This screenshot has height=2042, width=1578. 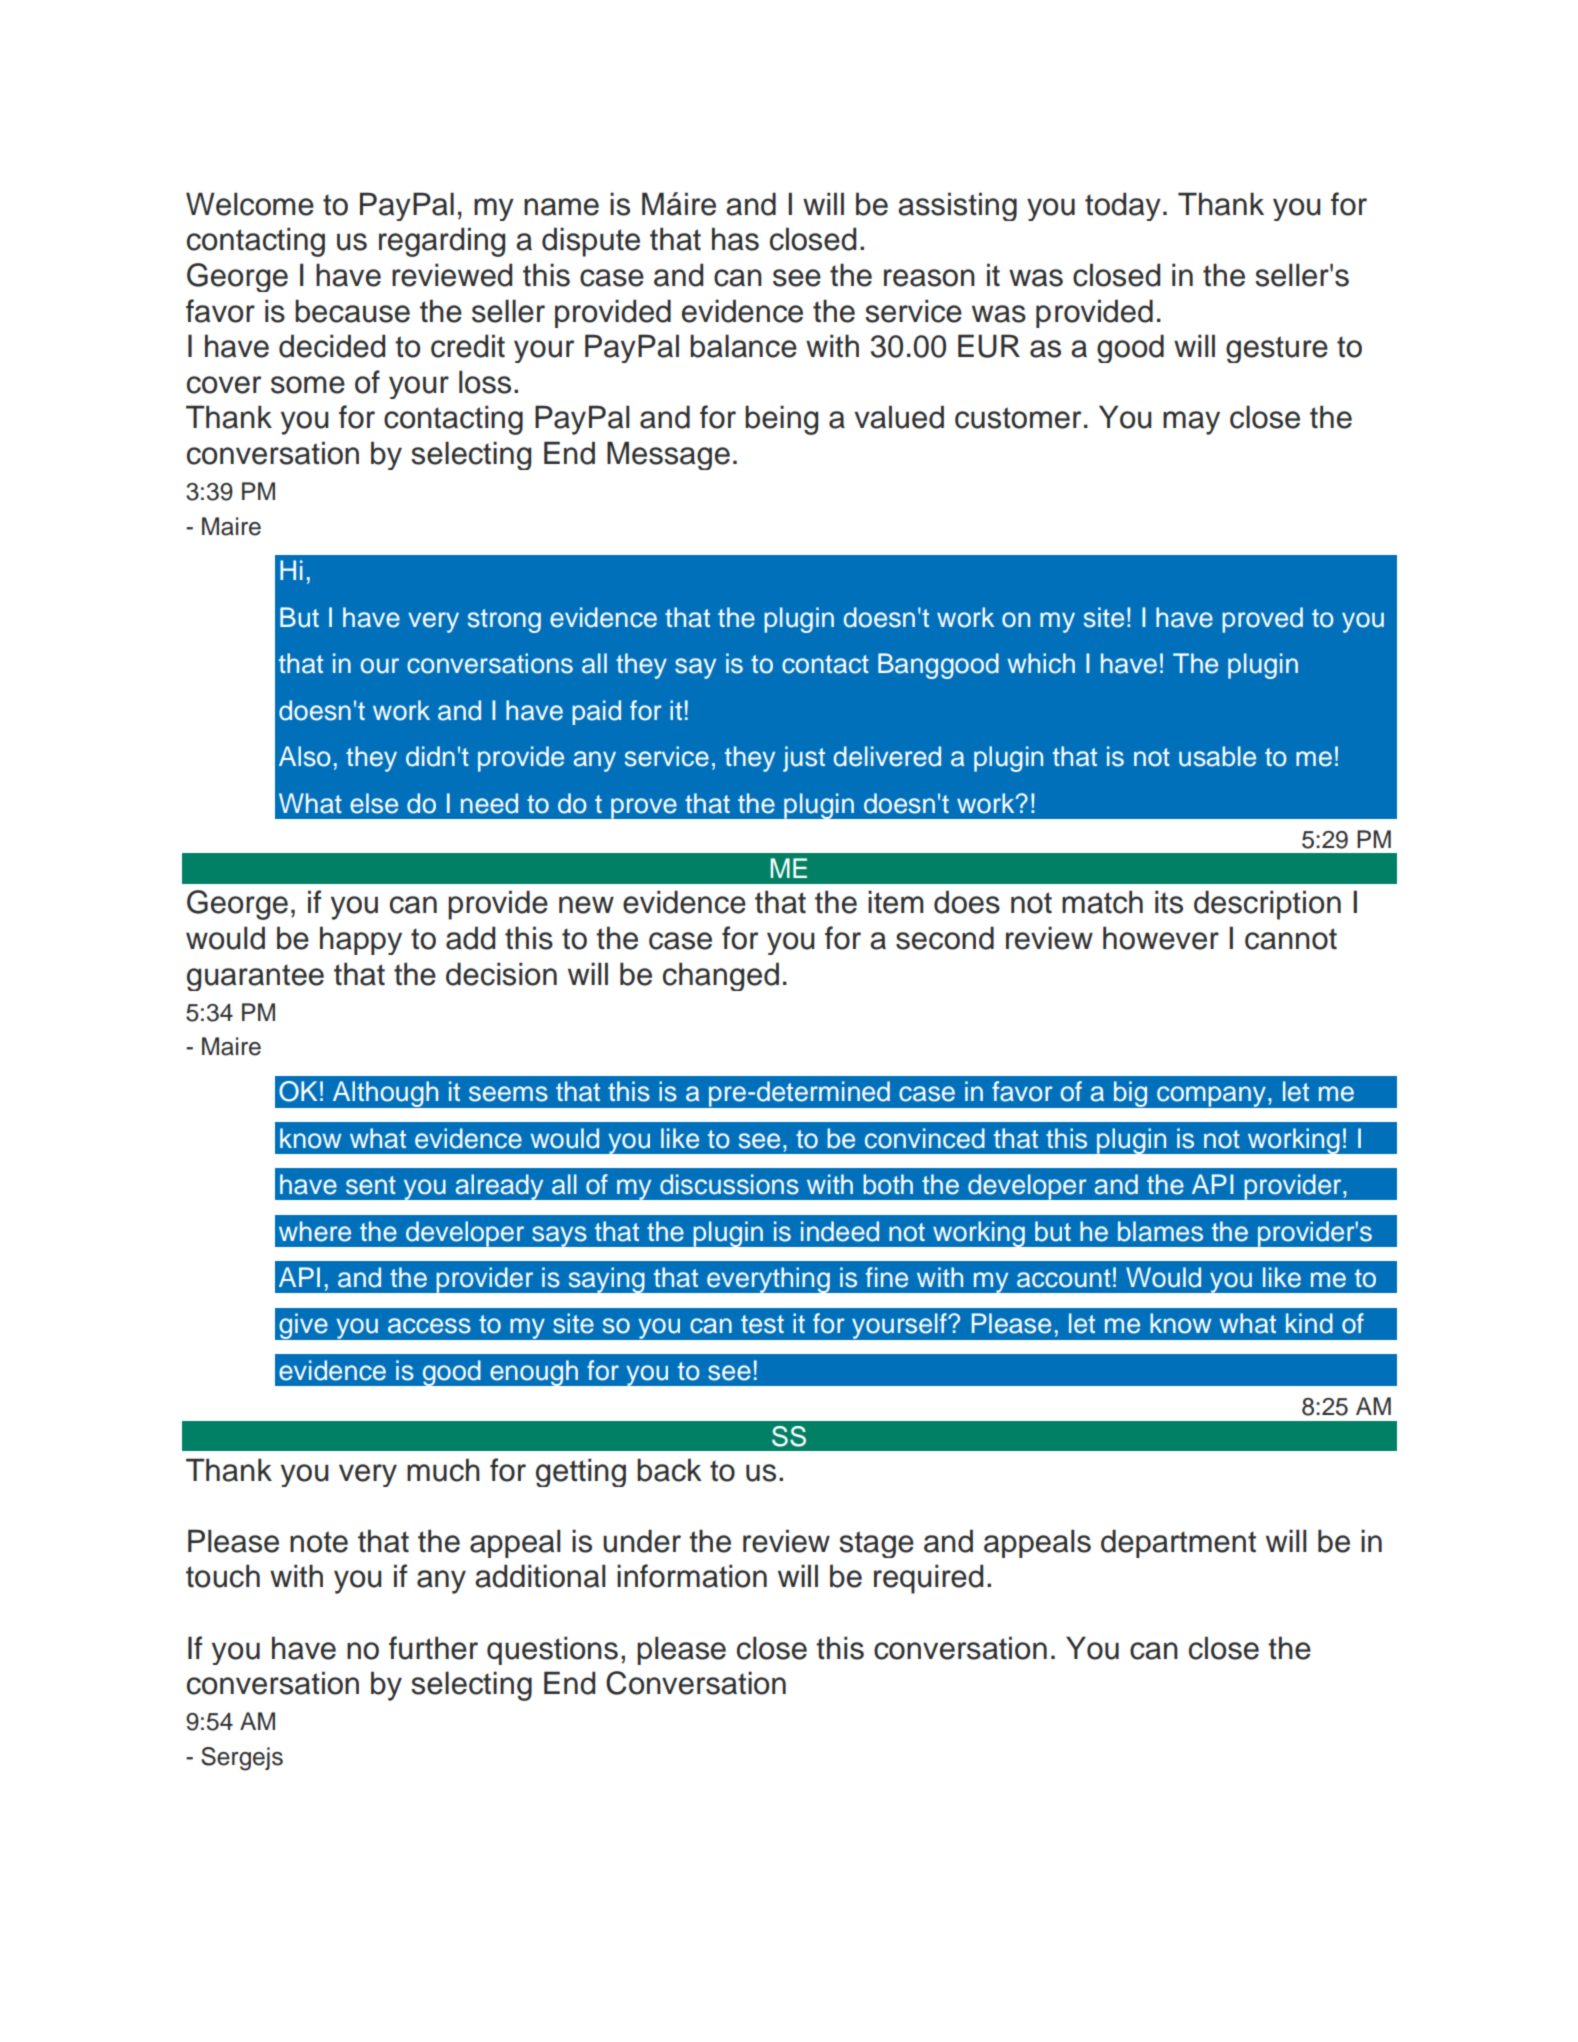 What do you see at coordinates (1160, 1231) in the screenshot?
I see `blames` at bounding box center [1160, 1231].
